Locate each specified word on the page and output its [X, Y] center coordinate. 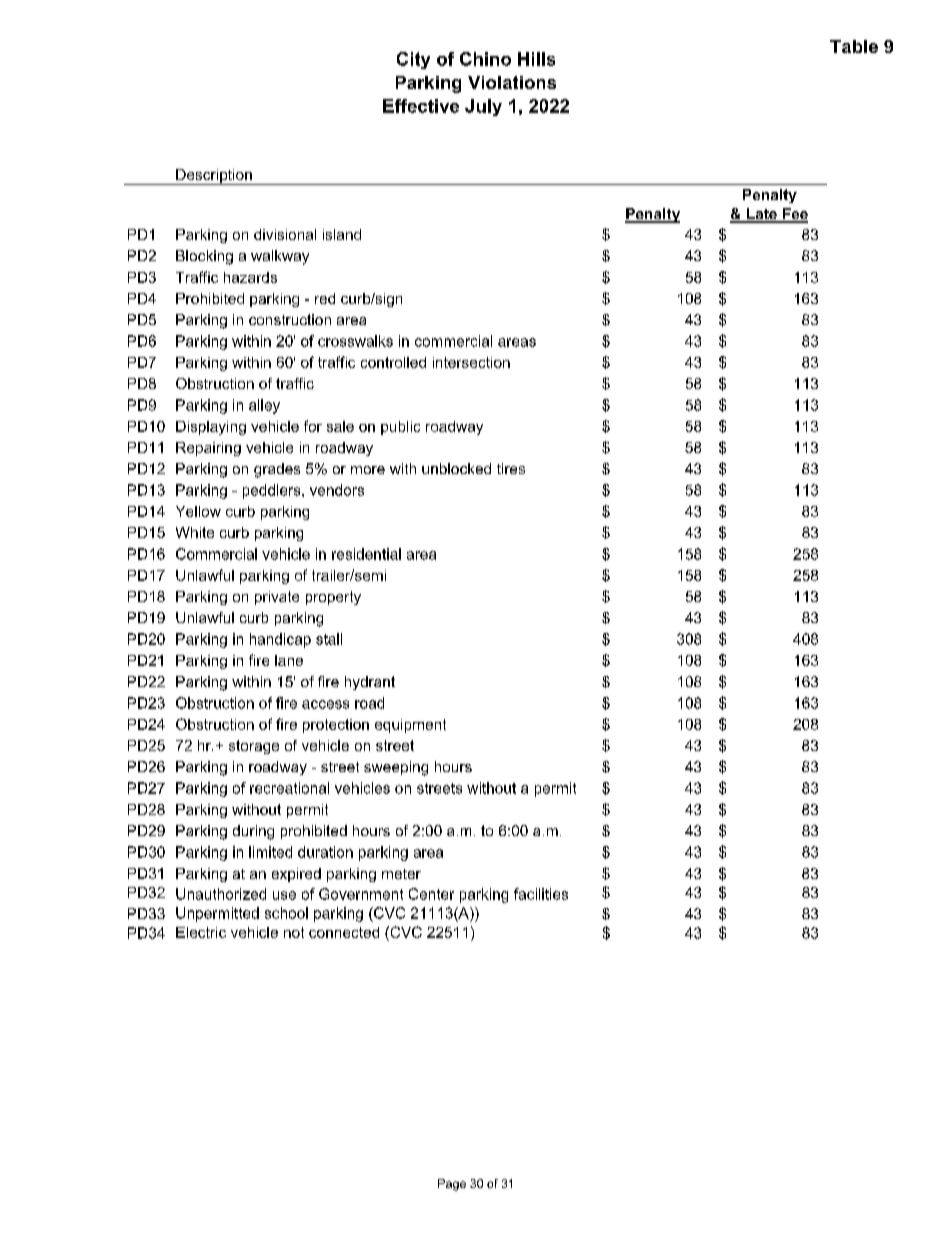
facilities [541, 894]
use [284, 895]
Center [431, 894]
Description [214, 177]
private [277, 598]
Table [854, 46]
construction [290, 319]
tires [511, 468]
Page [452, 1185]
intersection [471, 362]
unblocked [456, 468]
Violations [512, 82]
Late [761, 215]
